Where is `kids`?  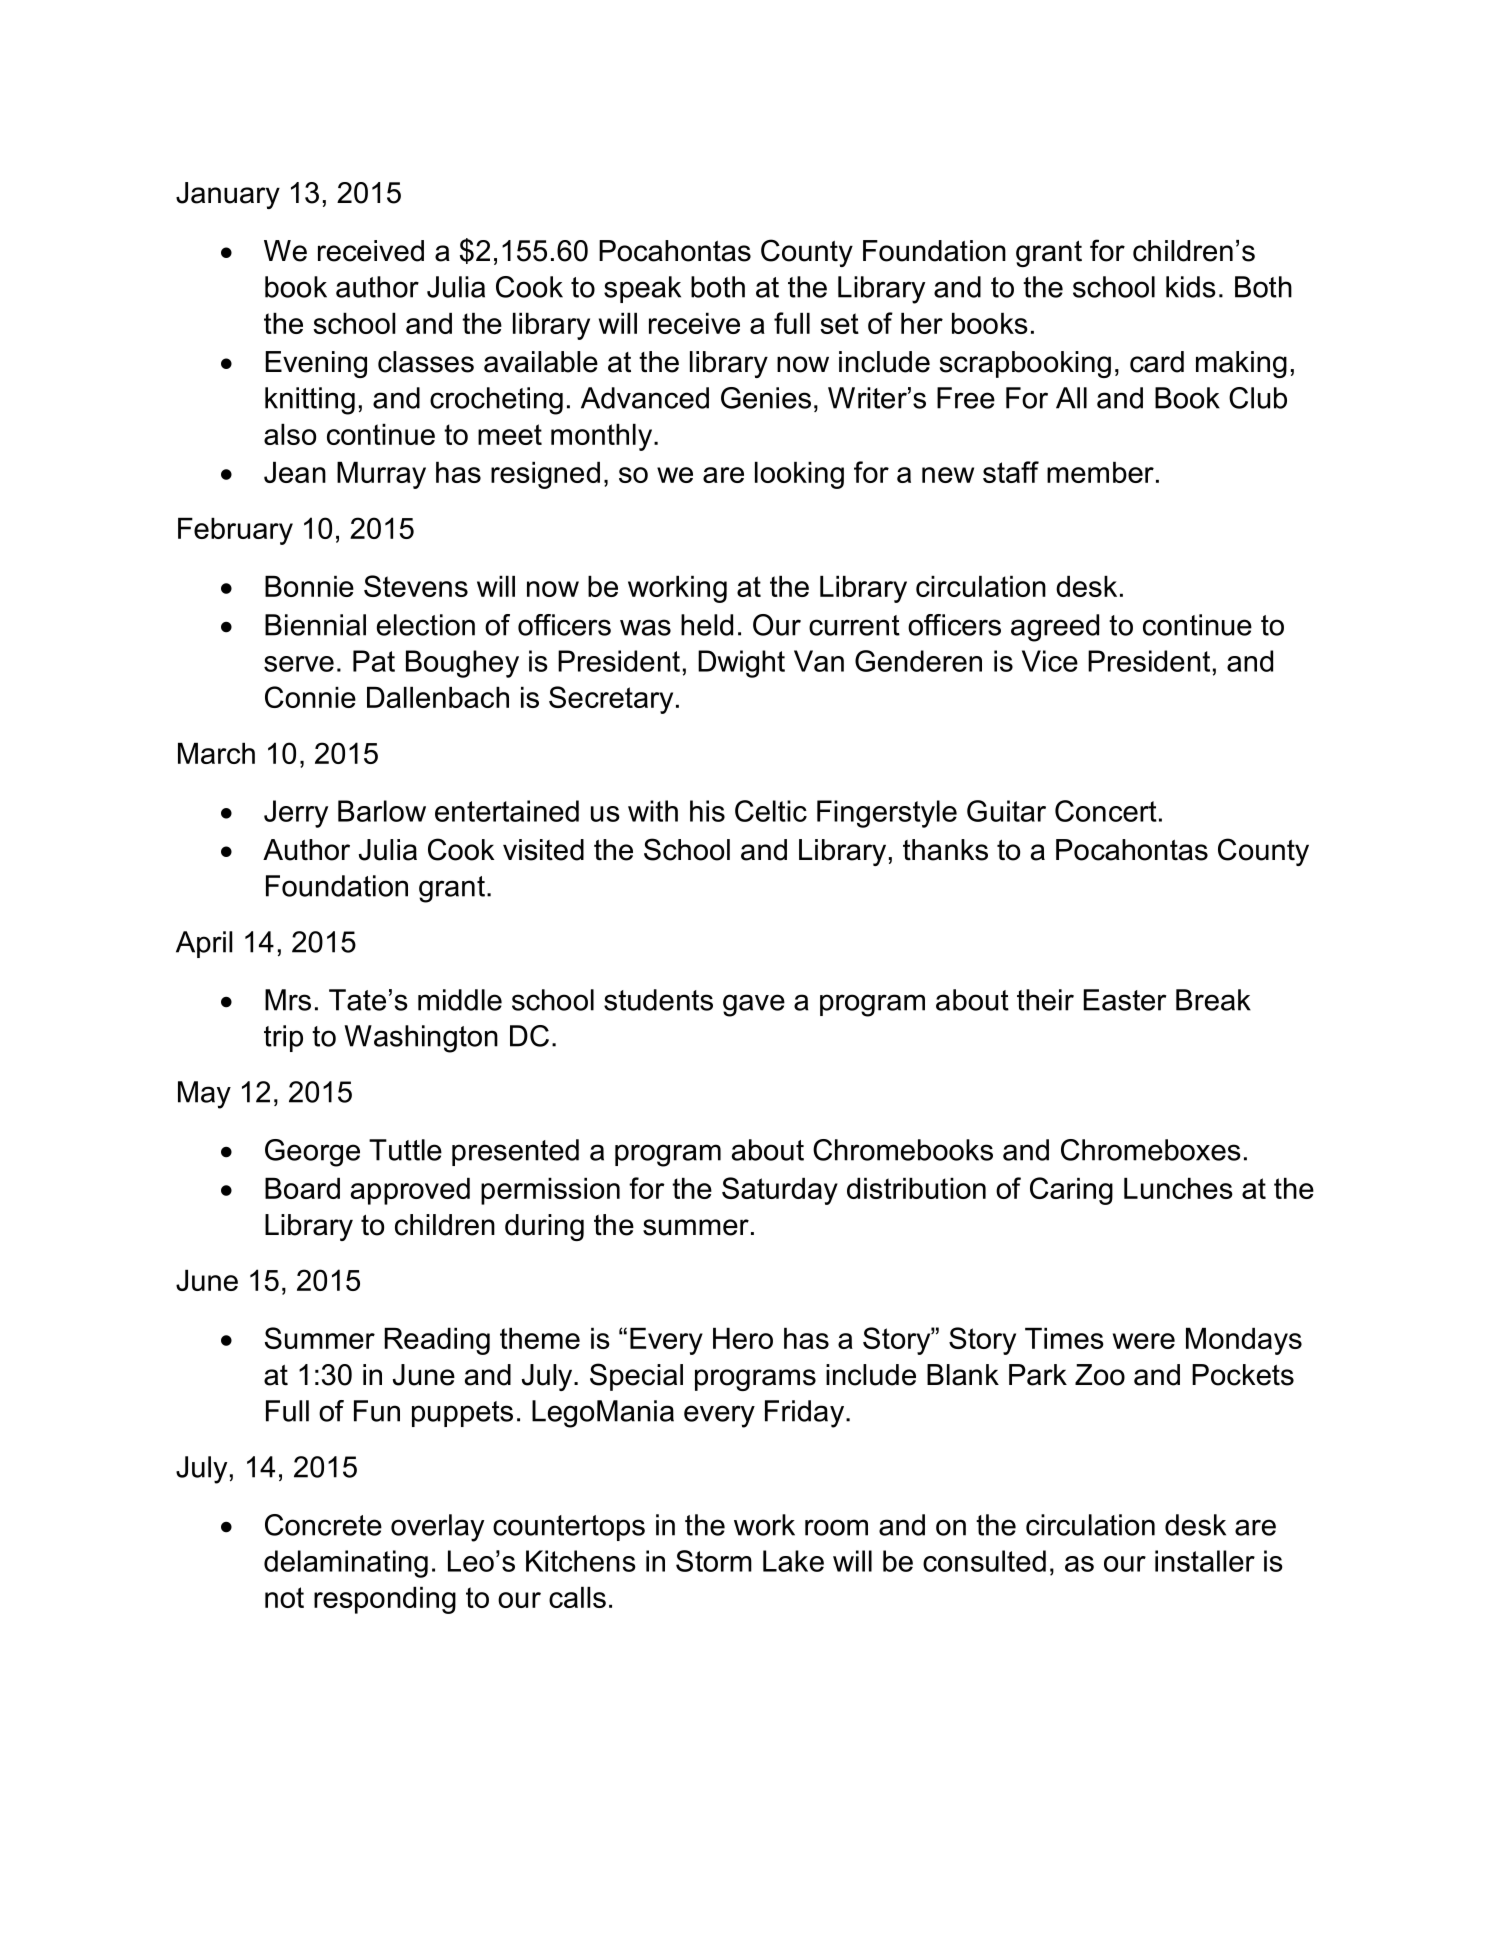 kids is located at coordinates (1191, 287).
